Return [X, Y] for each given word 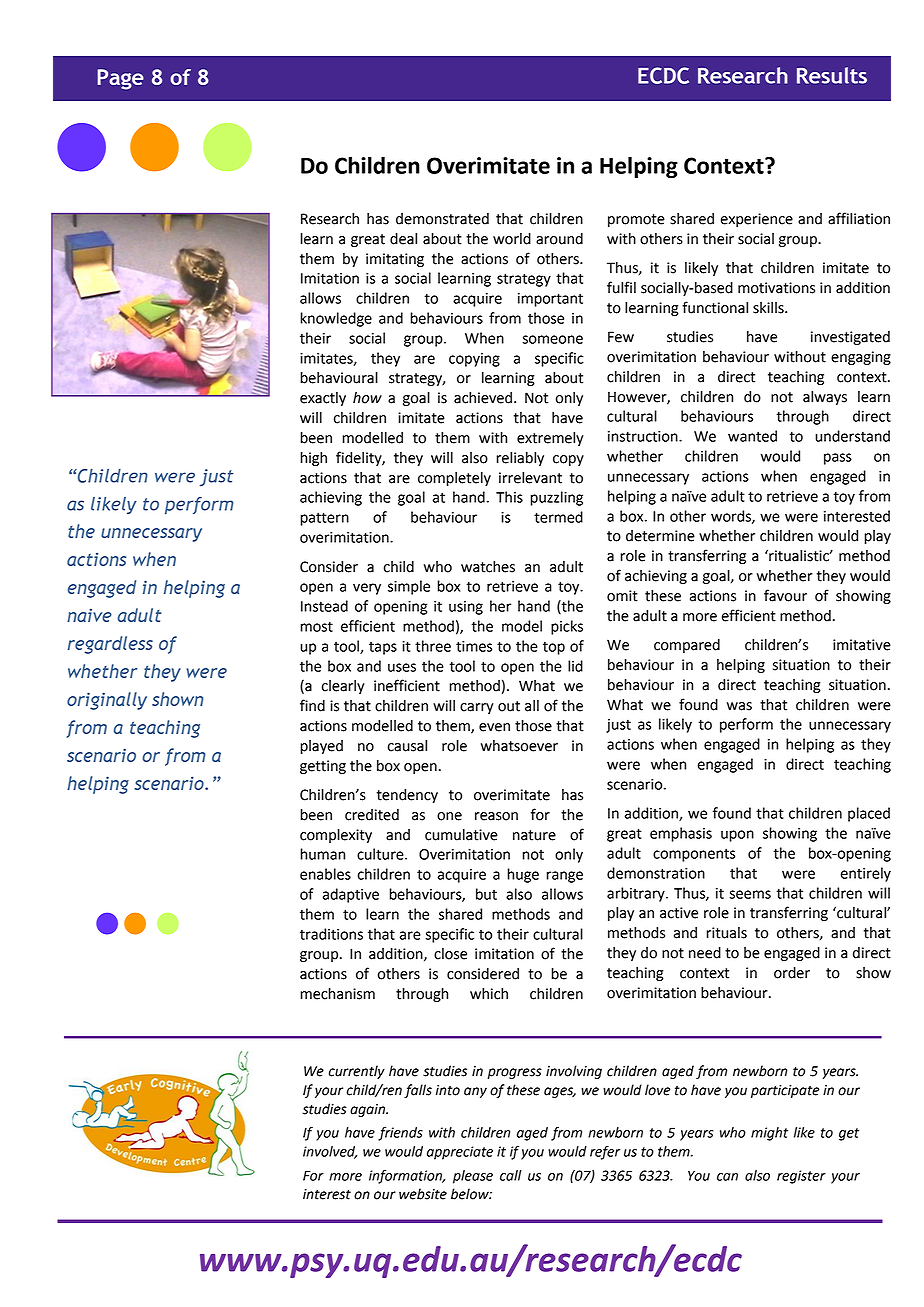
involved [330, 1152]
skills [769, 308]
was [739, 706]
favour [785, 595]
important [550, 300]
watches [488, 567]
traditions [331, 934]
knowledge [336, 319]
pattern [324, 519]
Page [120, 79]
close [450, 954]
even [494, 727]
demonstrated [442, 219]
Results [832, 75]
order [792, 973]
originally [107, 701]
